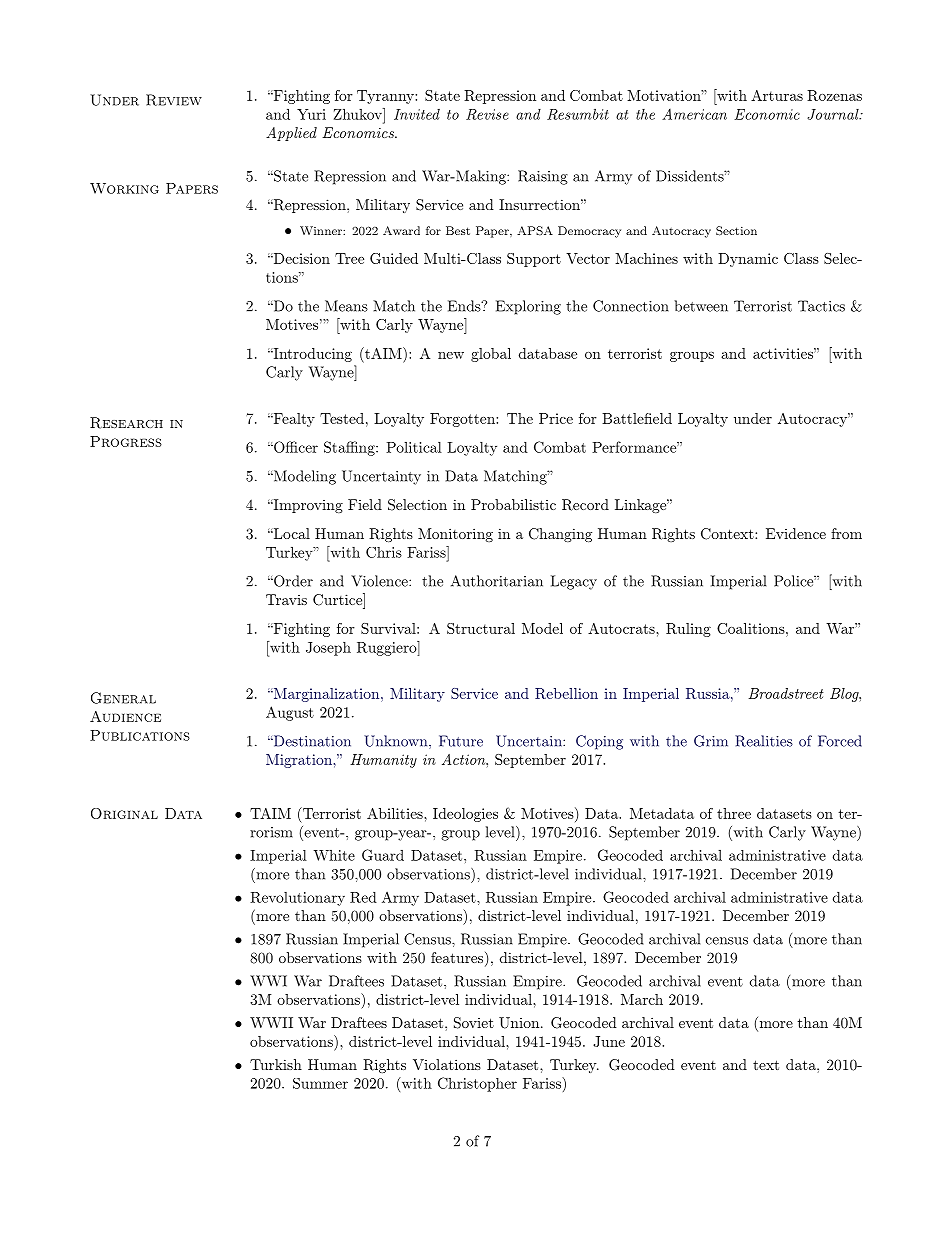 The height and width of the image is (1233, 952). I want to click on Turkish, so click(276, 1064).
